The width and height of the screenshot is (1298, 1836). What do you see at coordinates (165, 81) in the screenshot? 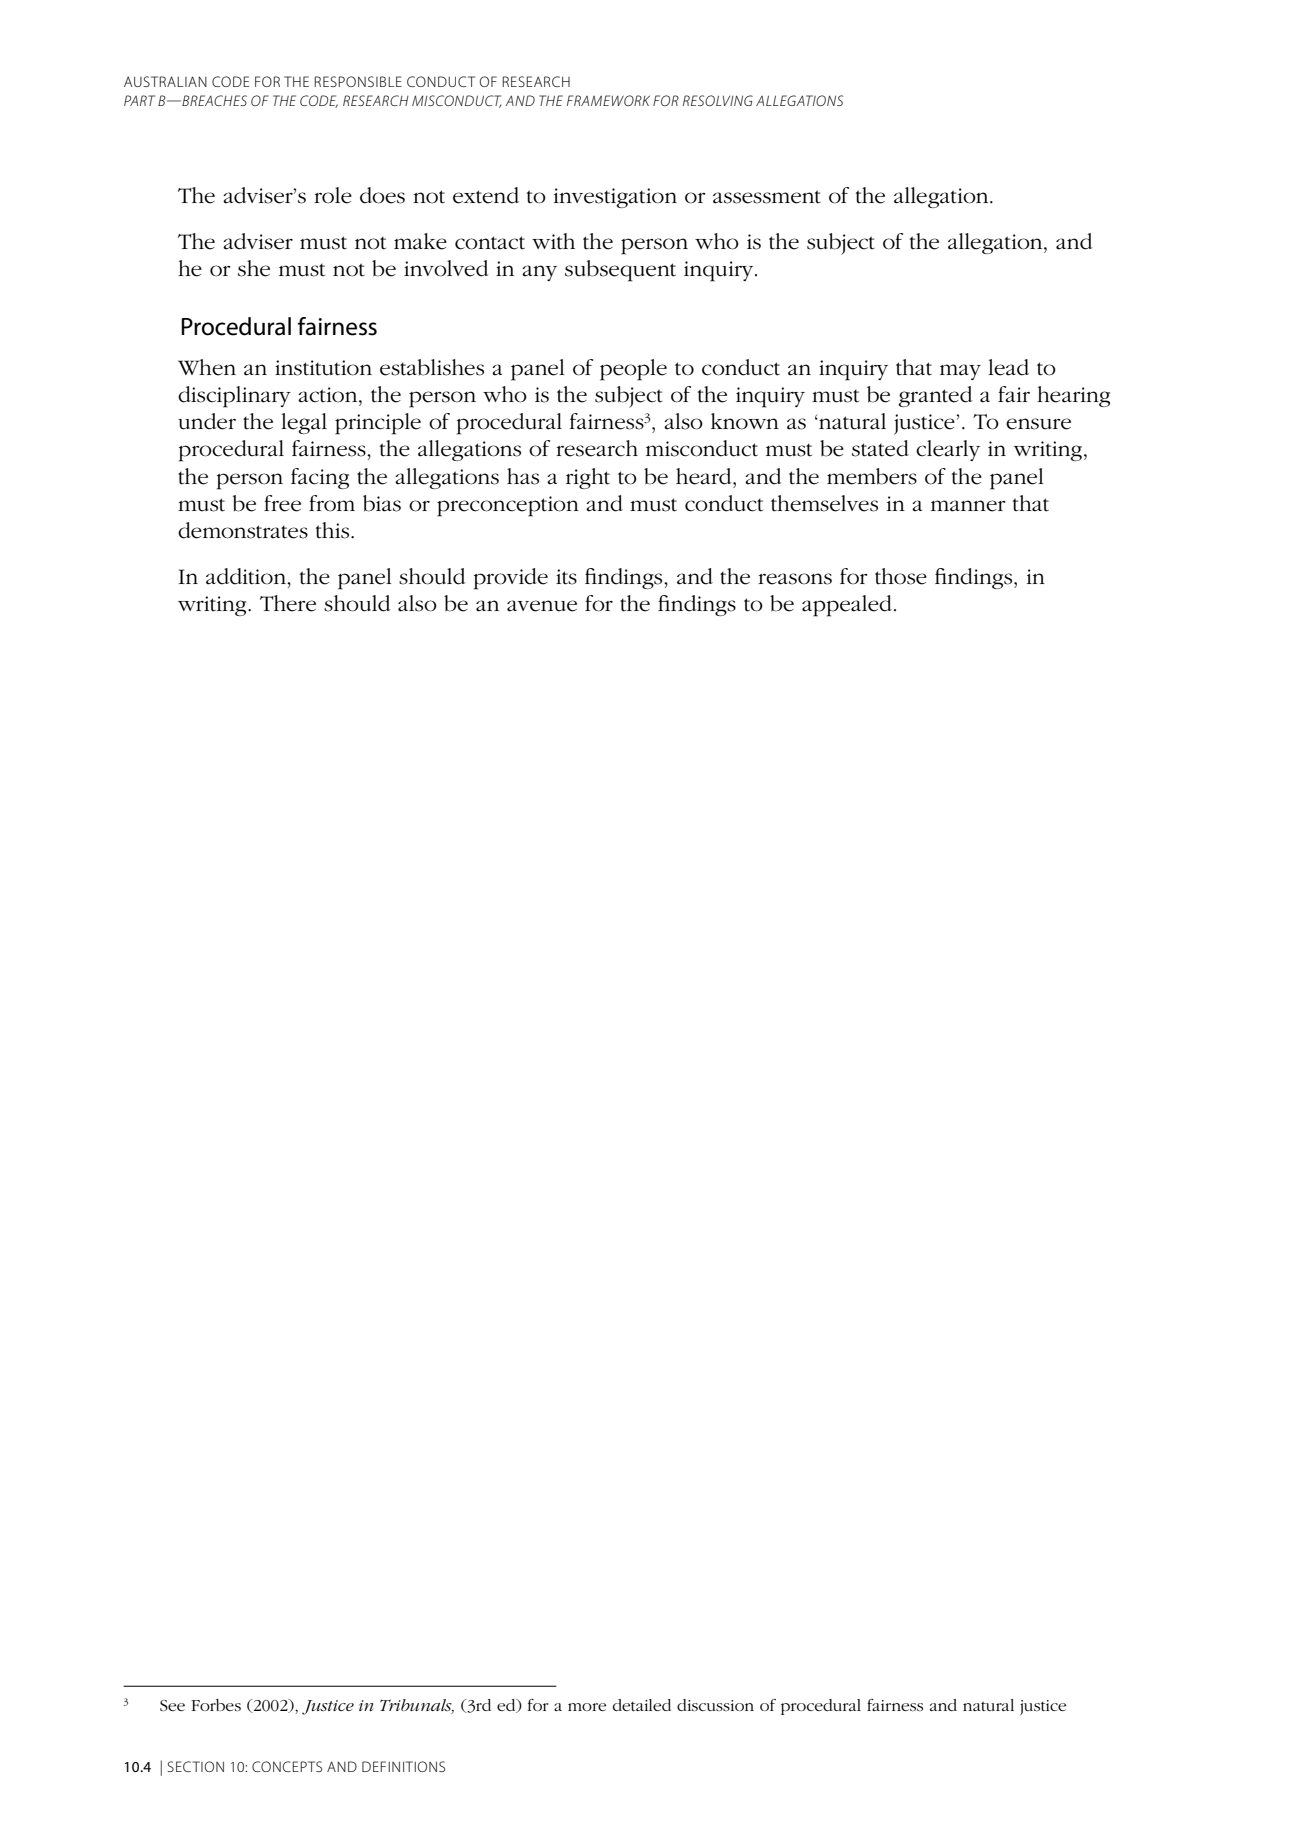
I see `AUSTRALIAN` at bounding box center [165, 81].
